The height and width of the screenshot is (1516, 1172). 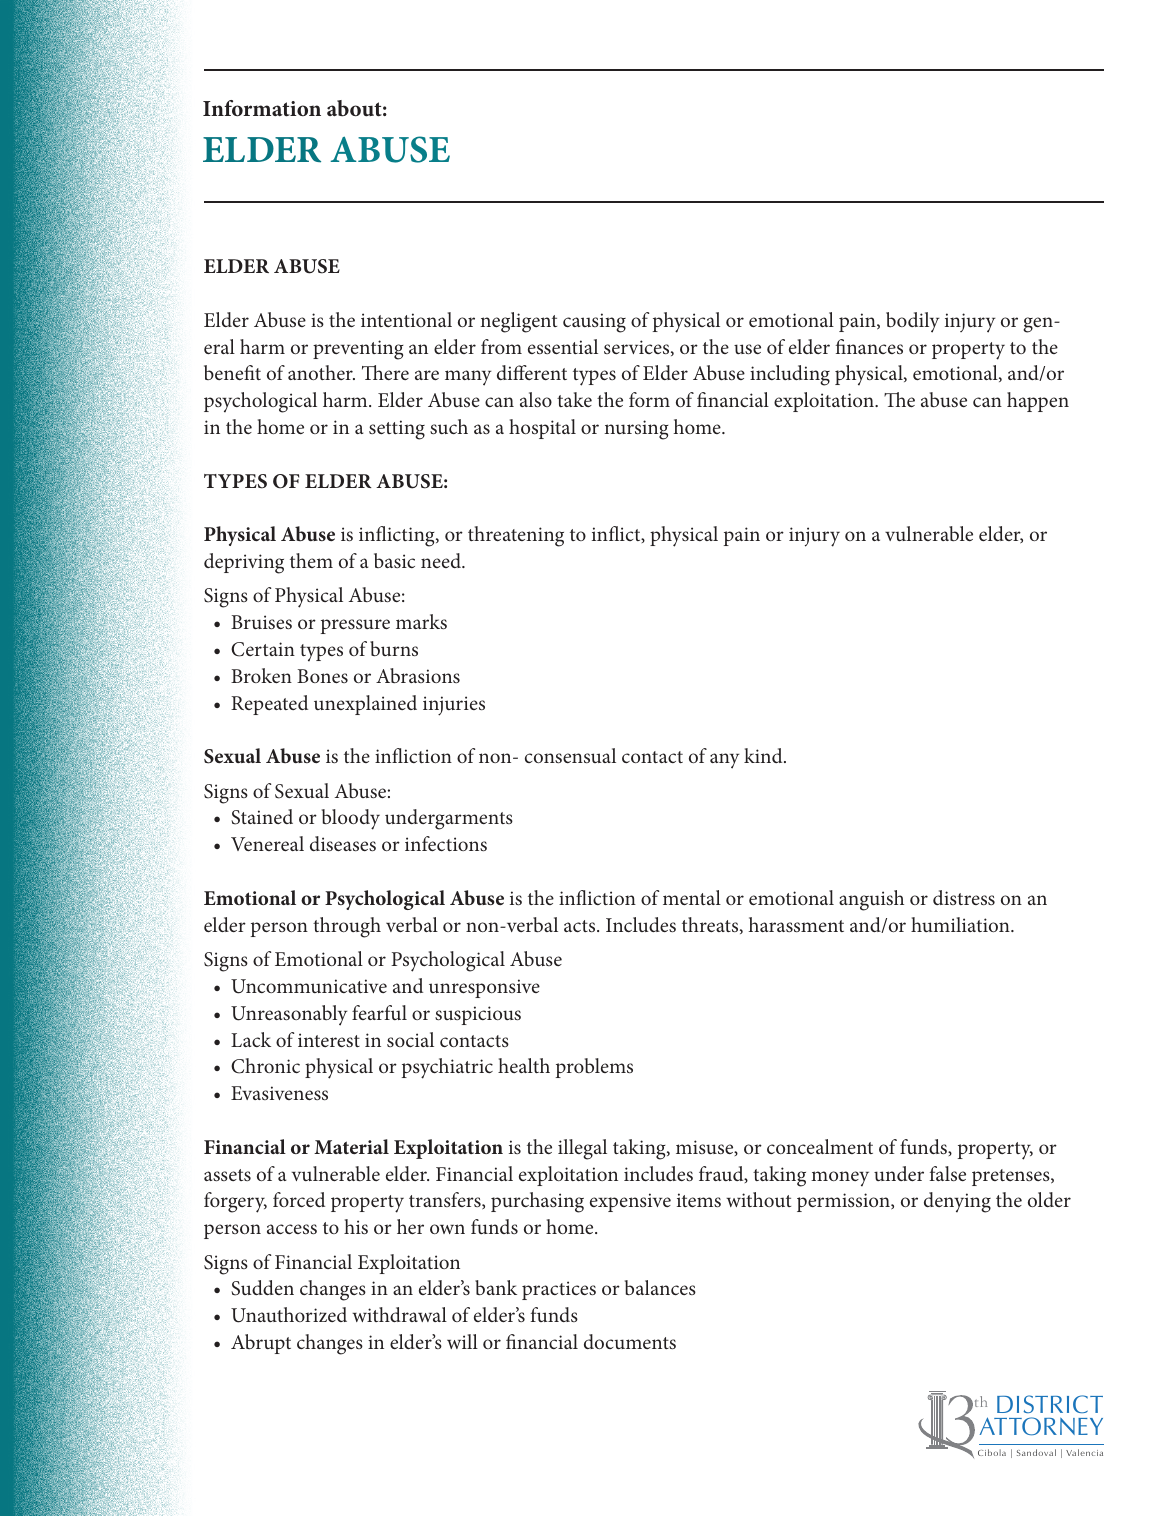 I want to click on preventing, so click(x=358, y=350).
